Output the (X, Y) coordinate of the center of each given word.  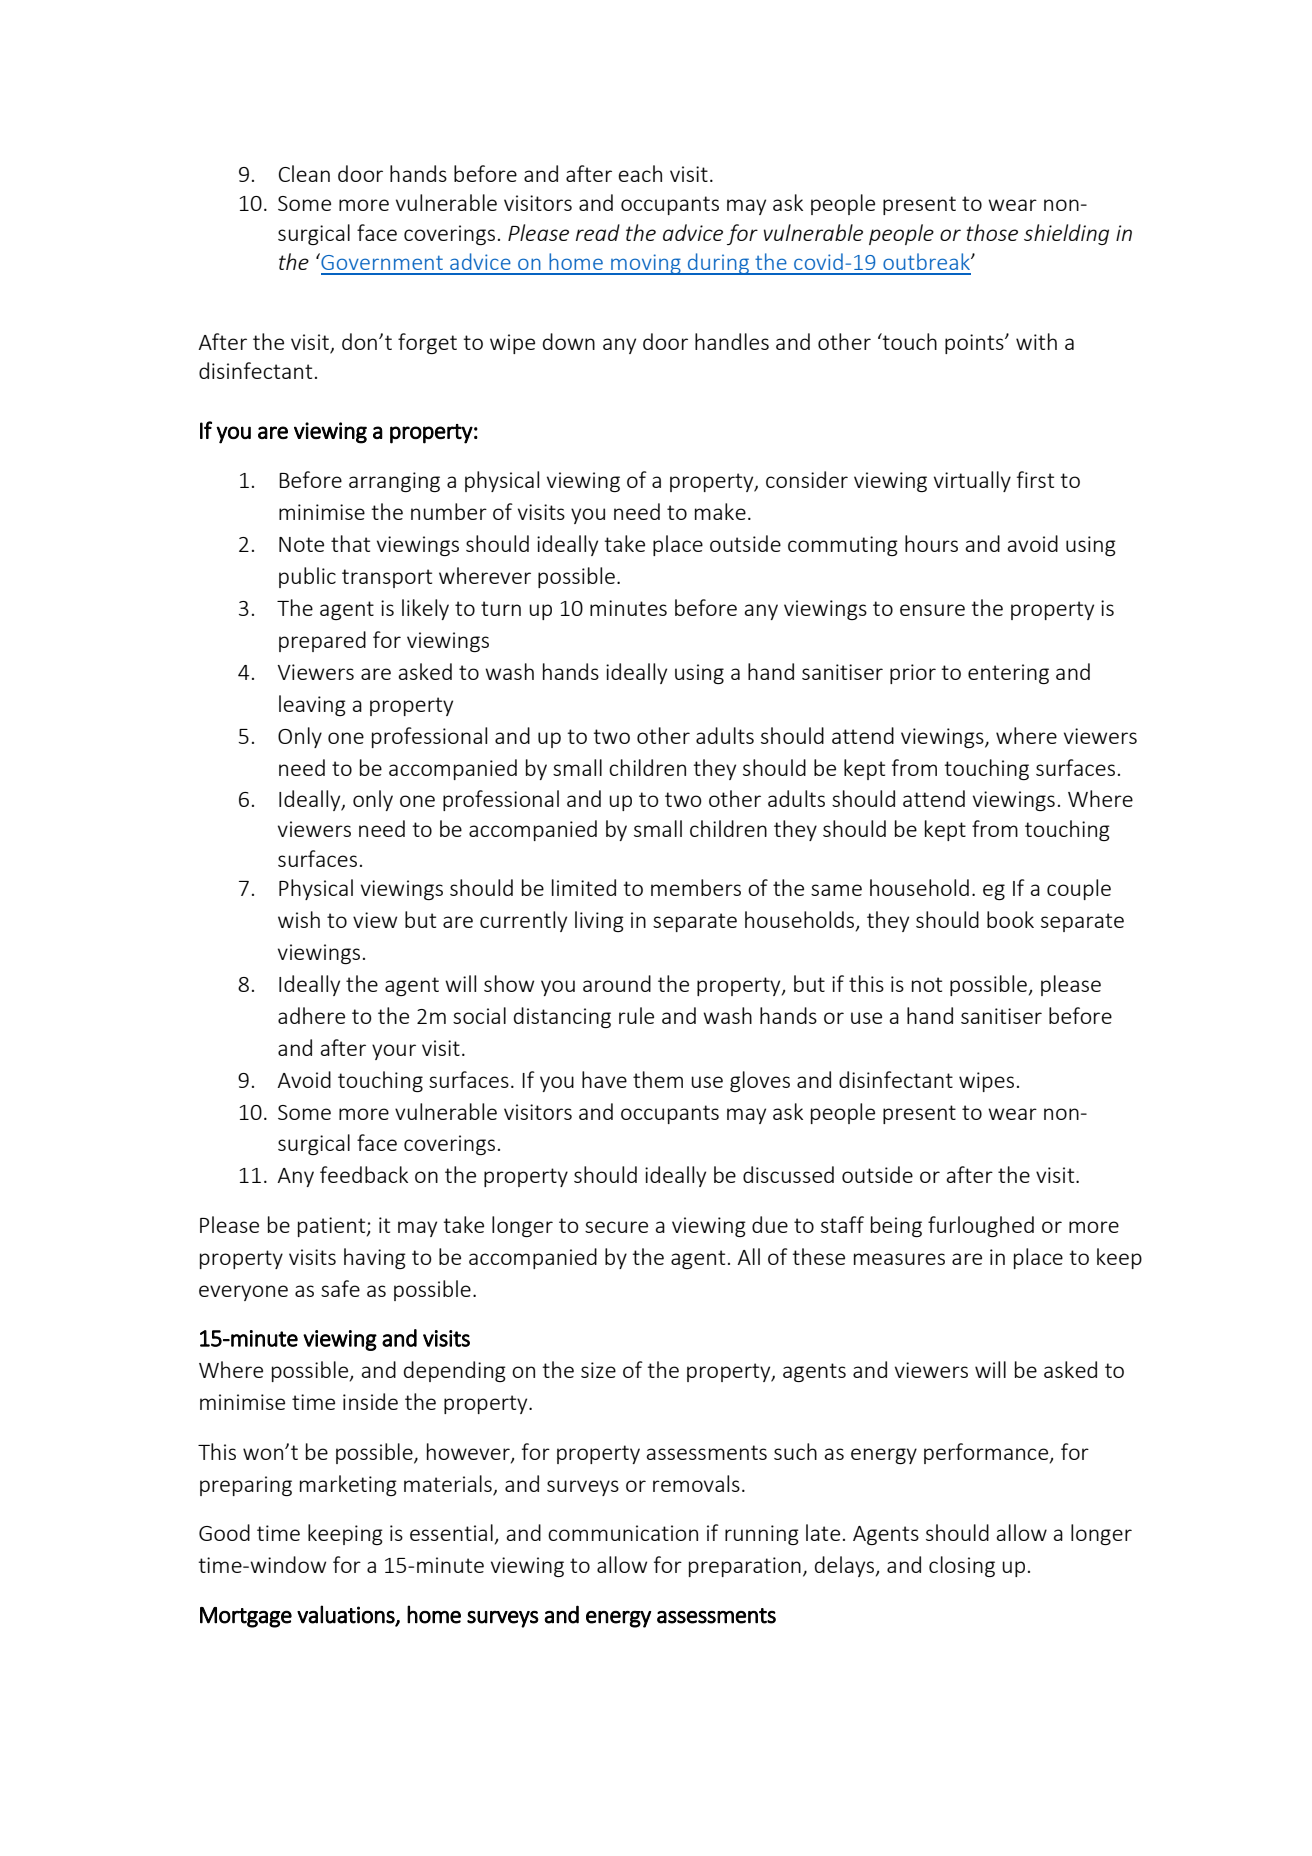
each (640, 173)
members (696, 887)
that (350, 543)
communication (623, 1533)
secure (616, 1227)
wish (299, 919)
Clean (304, 173)
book (1010, 919)
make (720, 511)
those (992, 232)
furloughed (981, 1226)
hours (931, 543)
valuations (347, 1615)
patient (333, 1227)
